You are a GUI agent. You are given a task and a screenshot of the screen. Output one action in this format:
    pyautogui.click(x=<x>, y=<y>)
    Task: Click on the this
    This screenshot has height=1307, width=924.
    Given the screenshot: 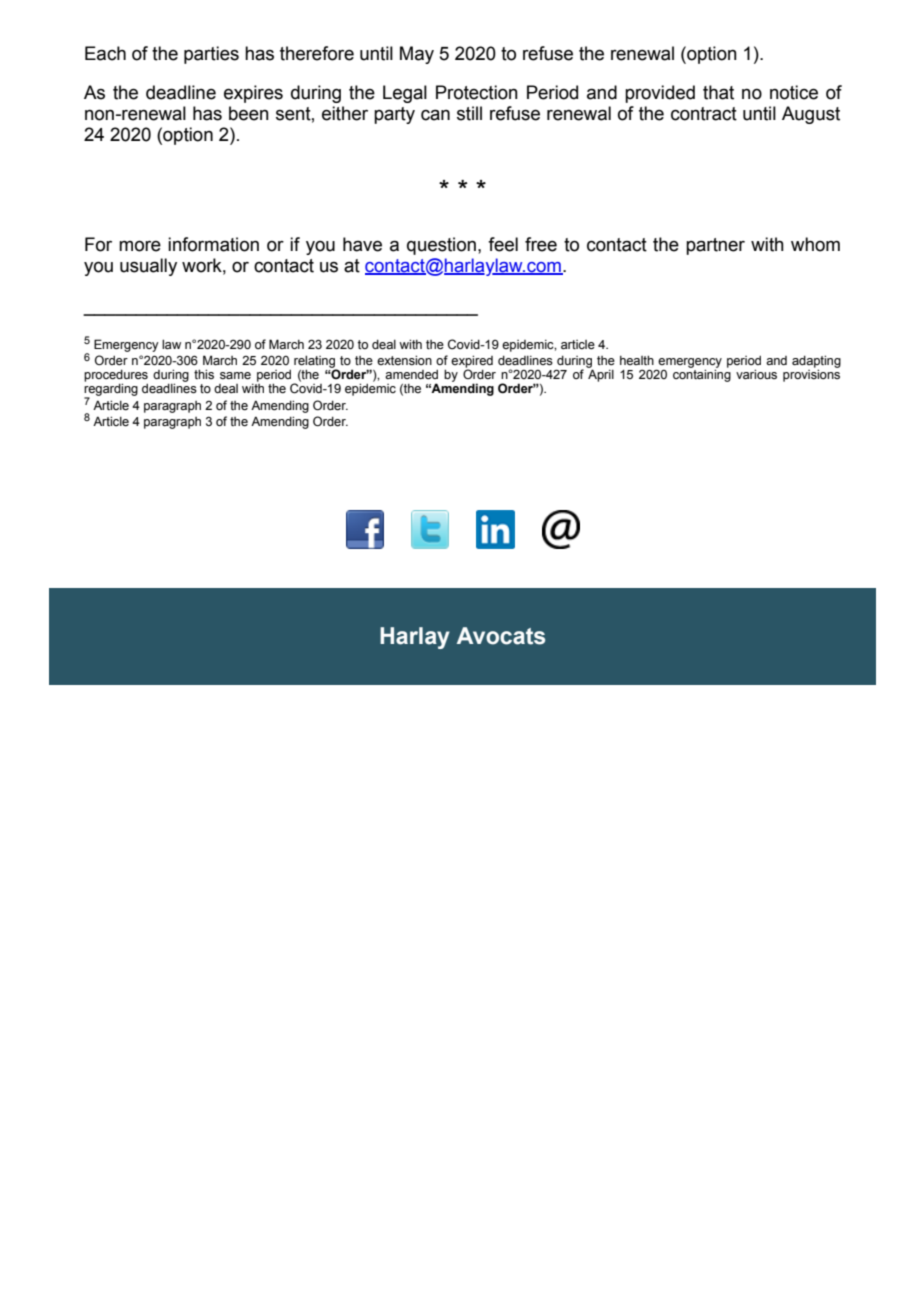 What is the action you would take?
    pyautogui.click(x=204, y=374)
